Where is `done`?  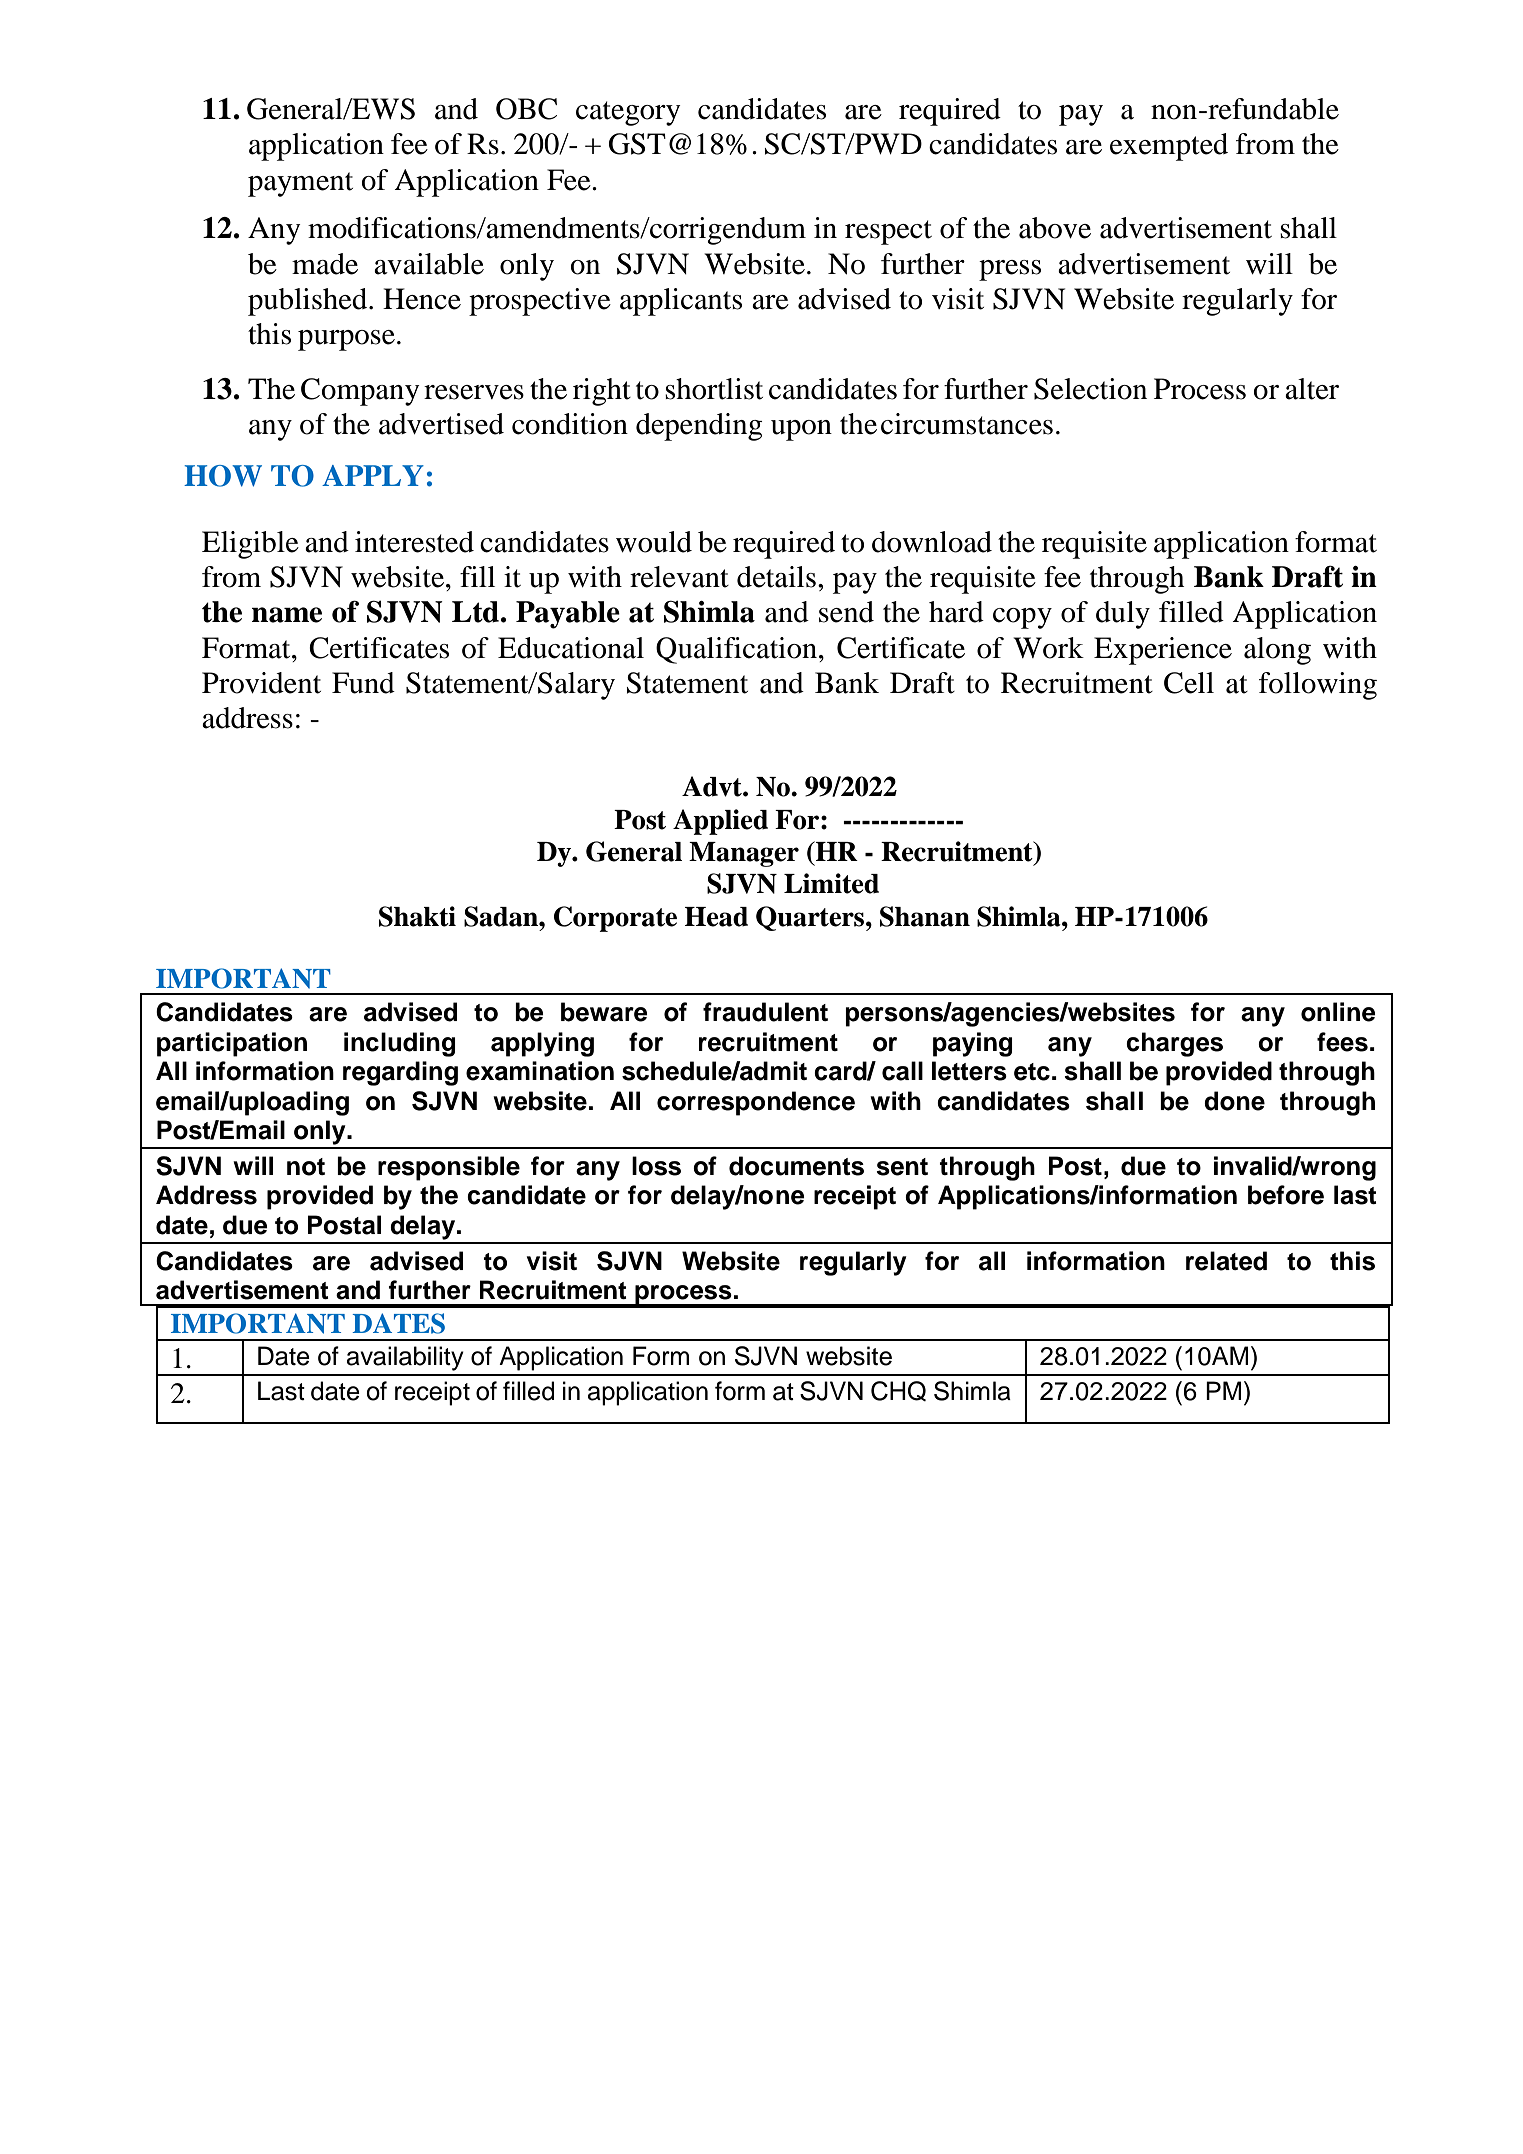 done is located at coordinates (1234, 1101).
